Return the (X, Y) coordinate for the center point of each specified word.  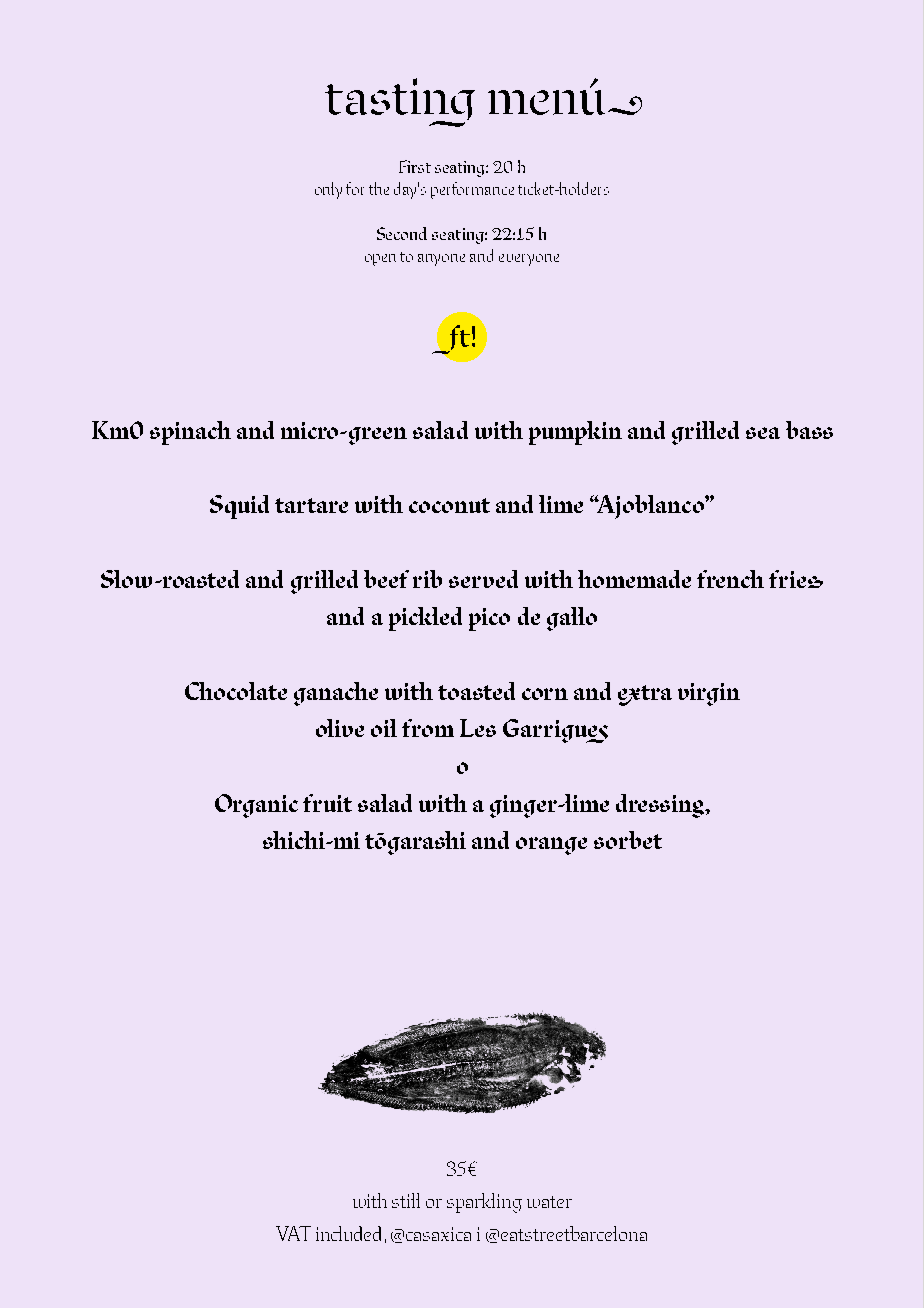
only (328, 190)
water (549, 1202)
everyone (529, 260)
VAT (293, 1233)
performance (472, 190)
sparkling (484, 1203)
